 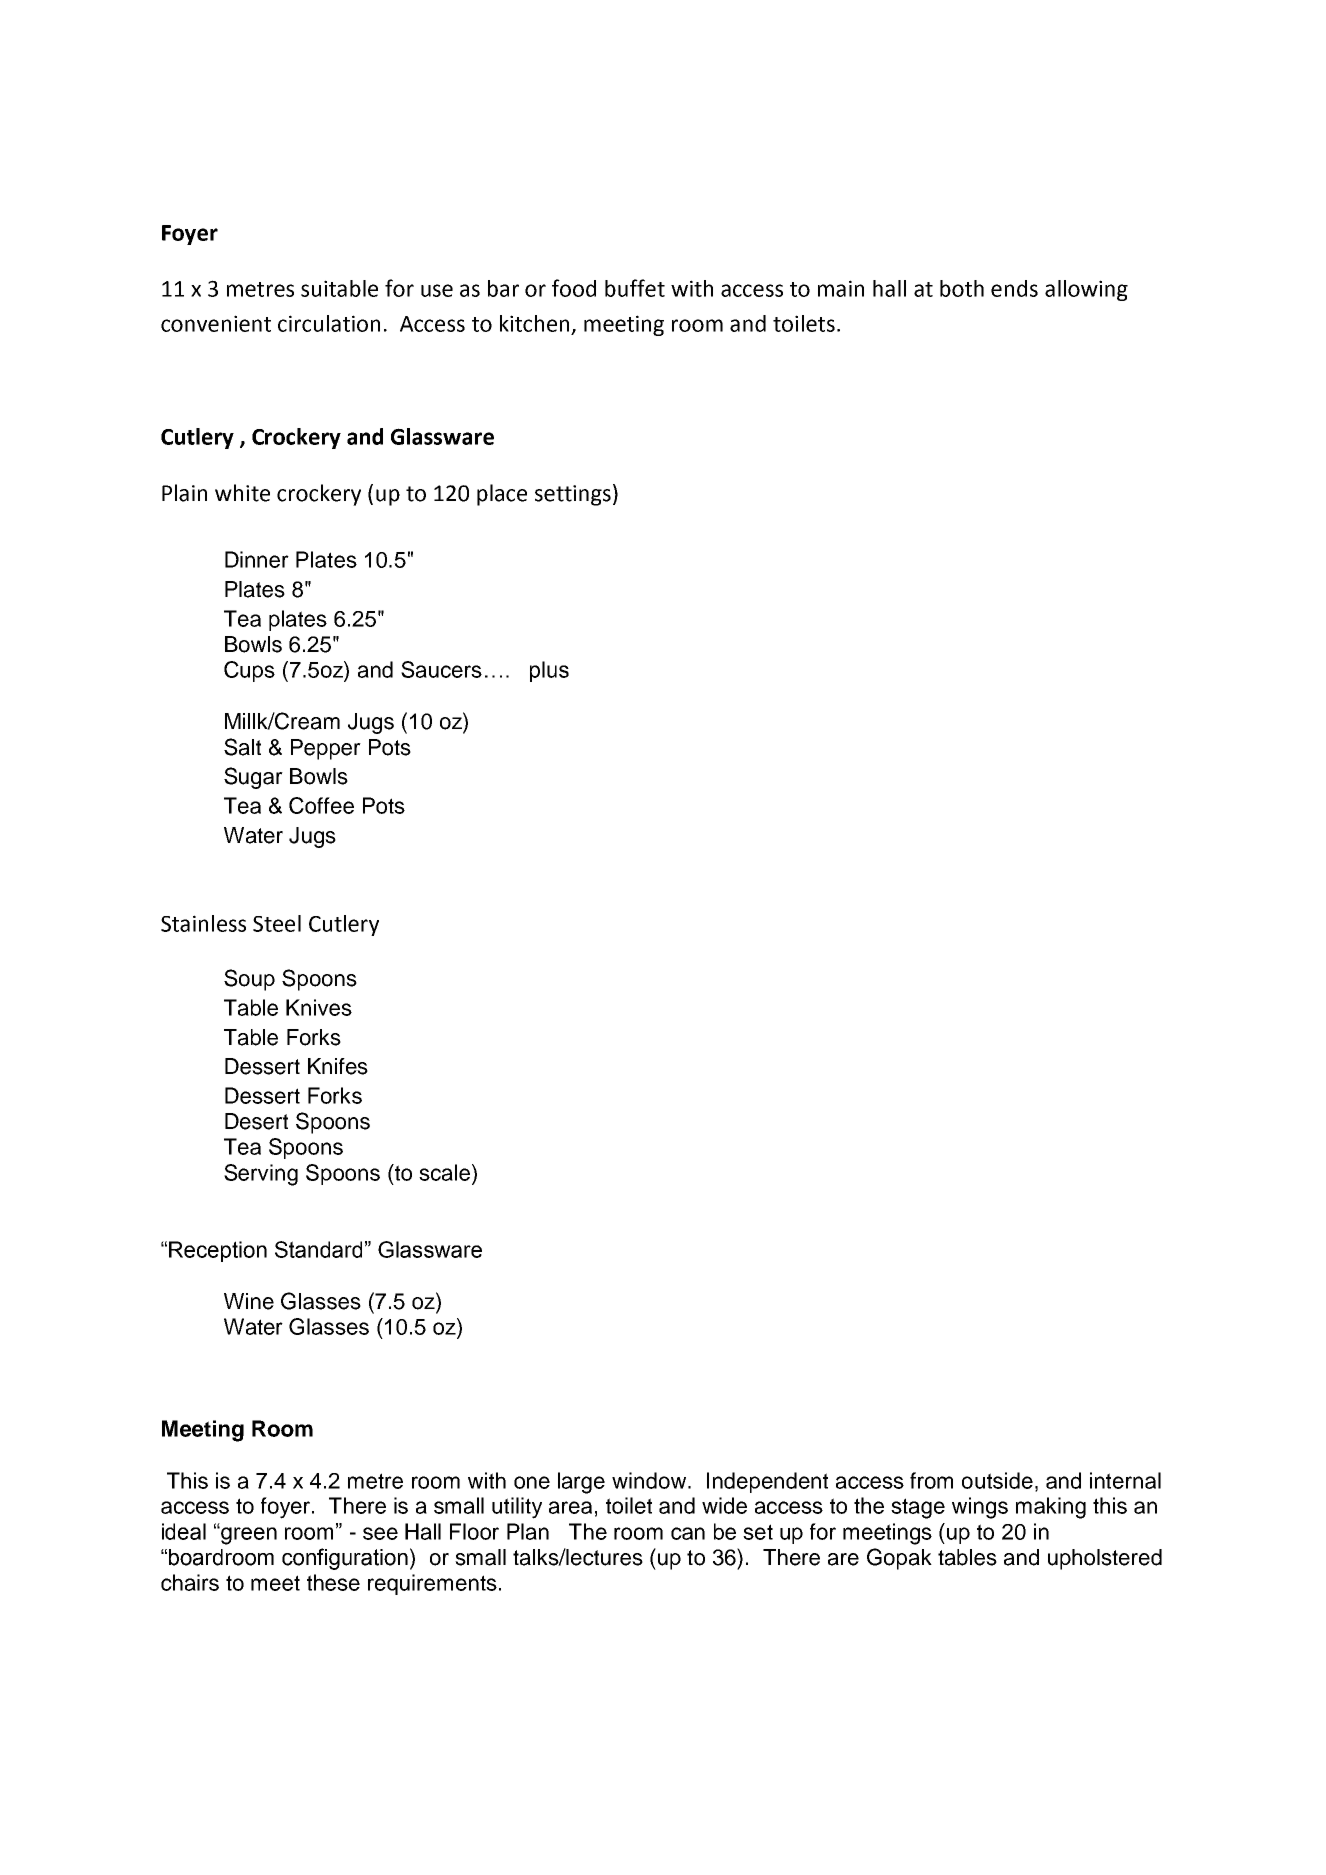 What do you see at coordinates (248, 1535) in the screenshot?
I see `green` at bounding box center [248, 1535].
